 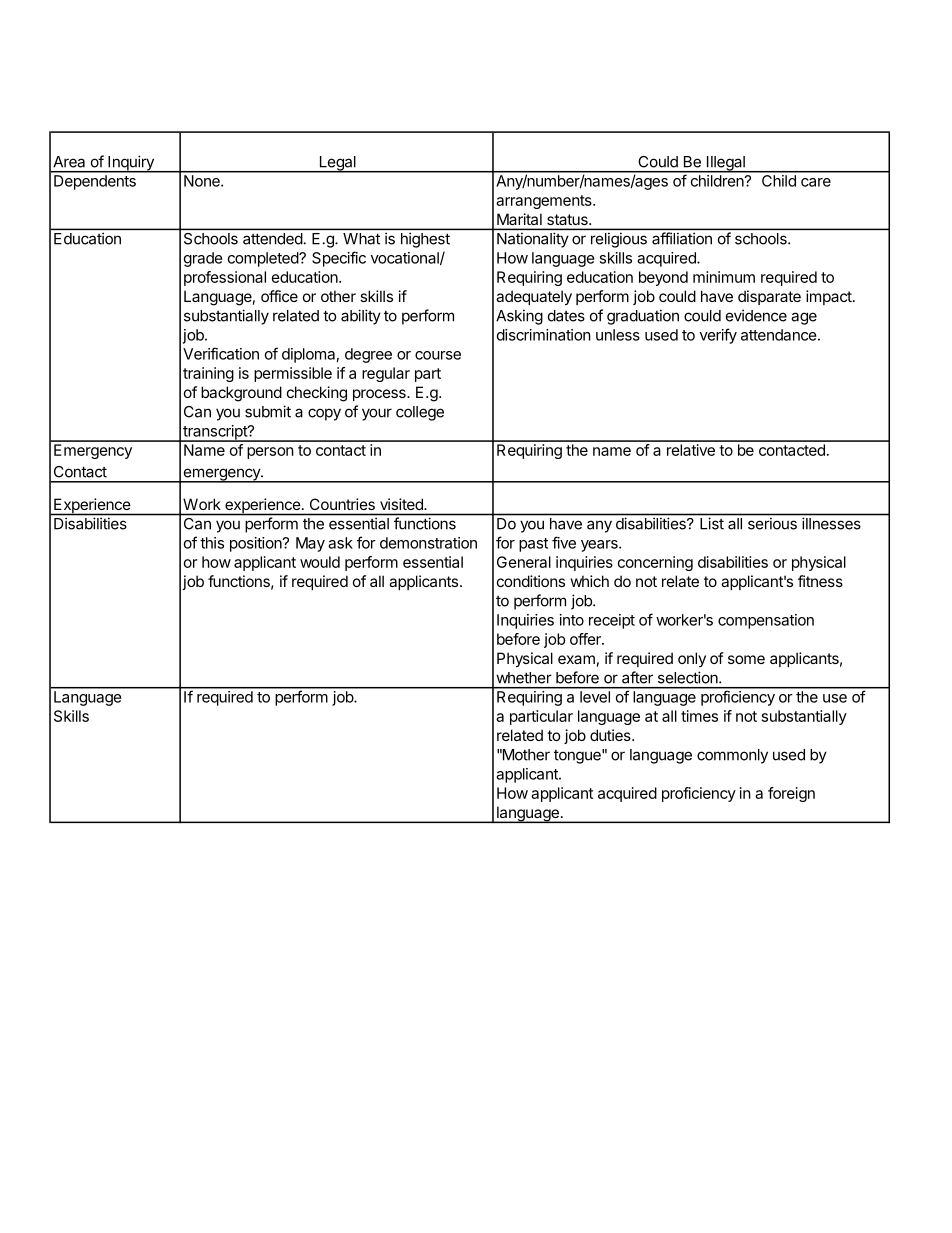 I want to click on demonstration, so click(x=428, y=543).
